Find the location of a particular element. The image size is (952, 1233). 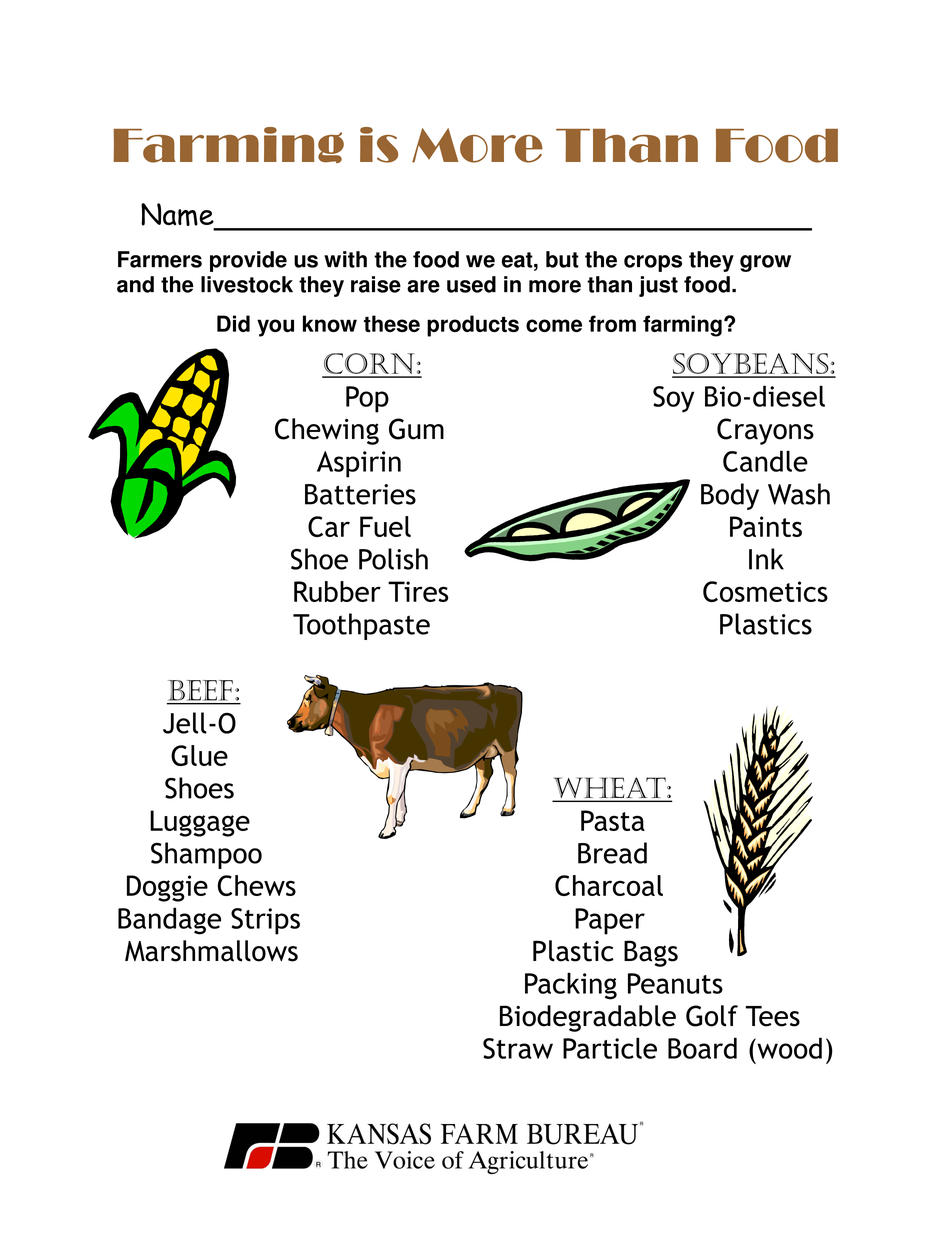

Shampoo is located at coordinates (206, 855).
